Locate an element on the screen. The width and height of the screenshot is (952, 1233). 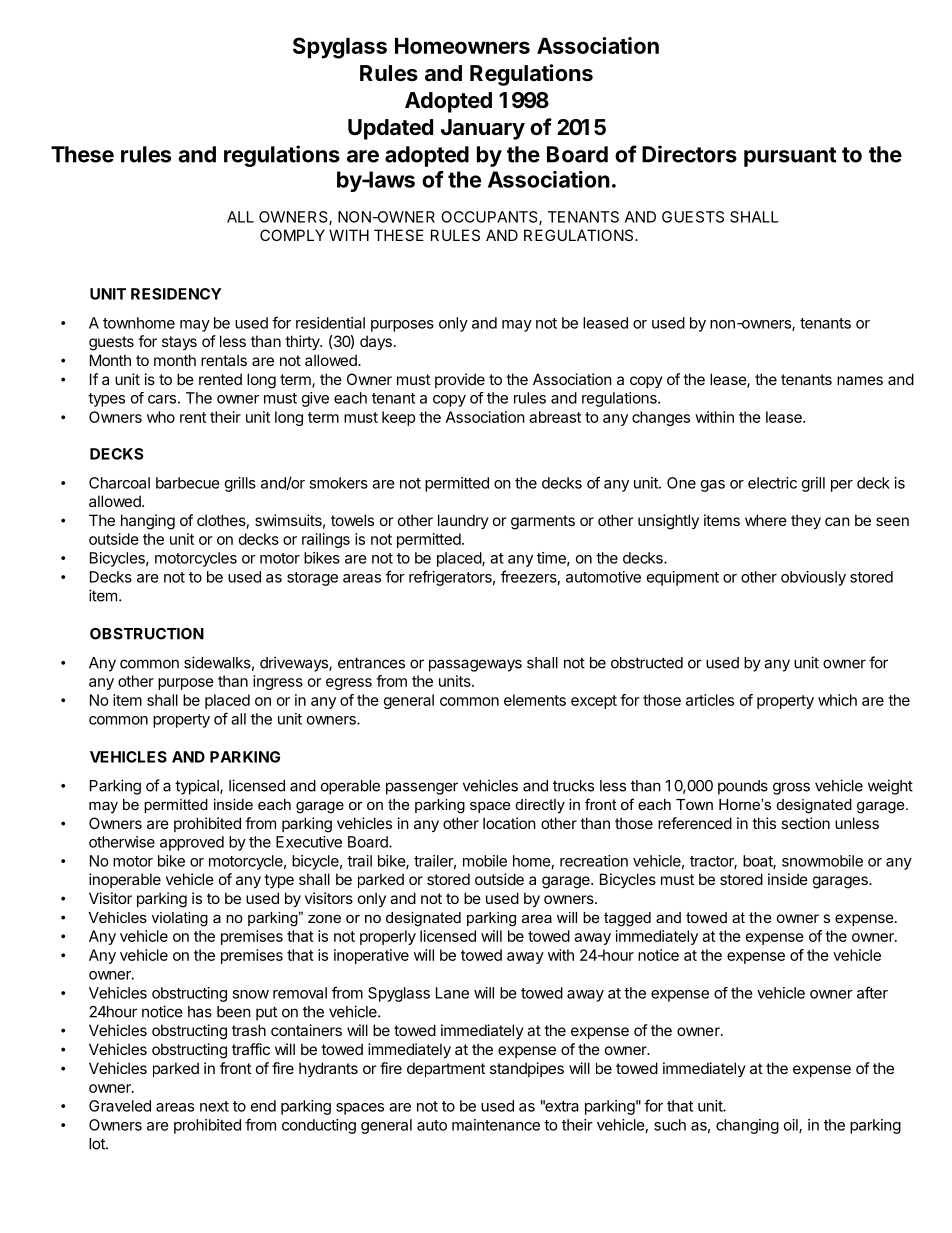
January is located at coordinates (483, 129).
